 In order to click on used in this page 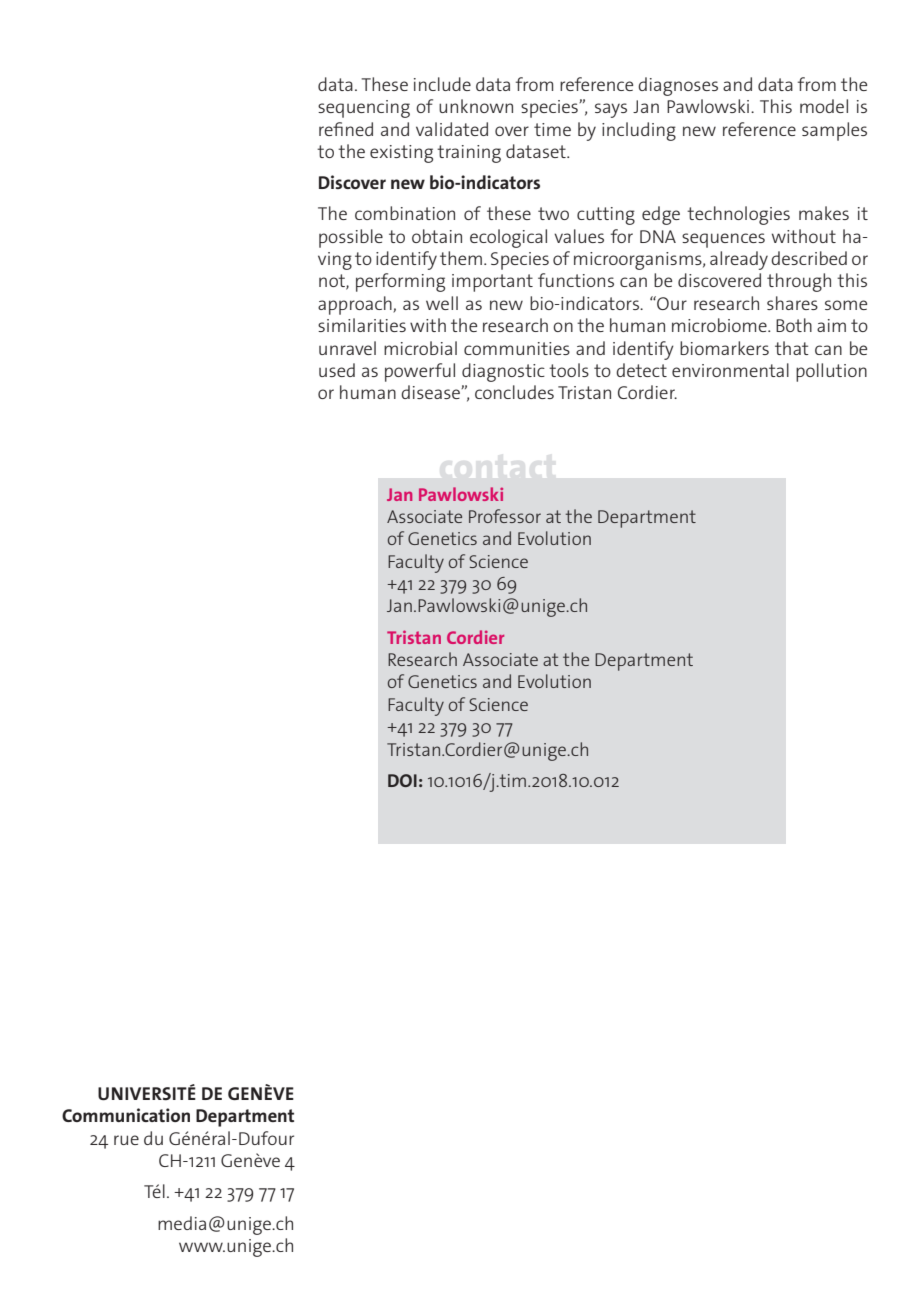, I will do `click(337, 370)`.
